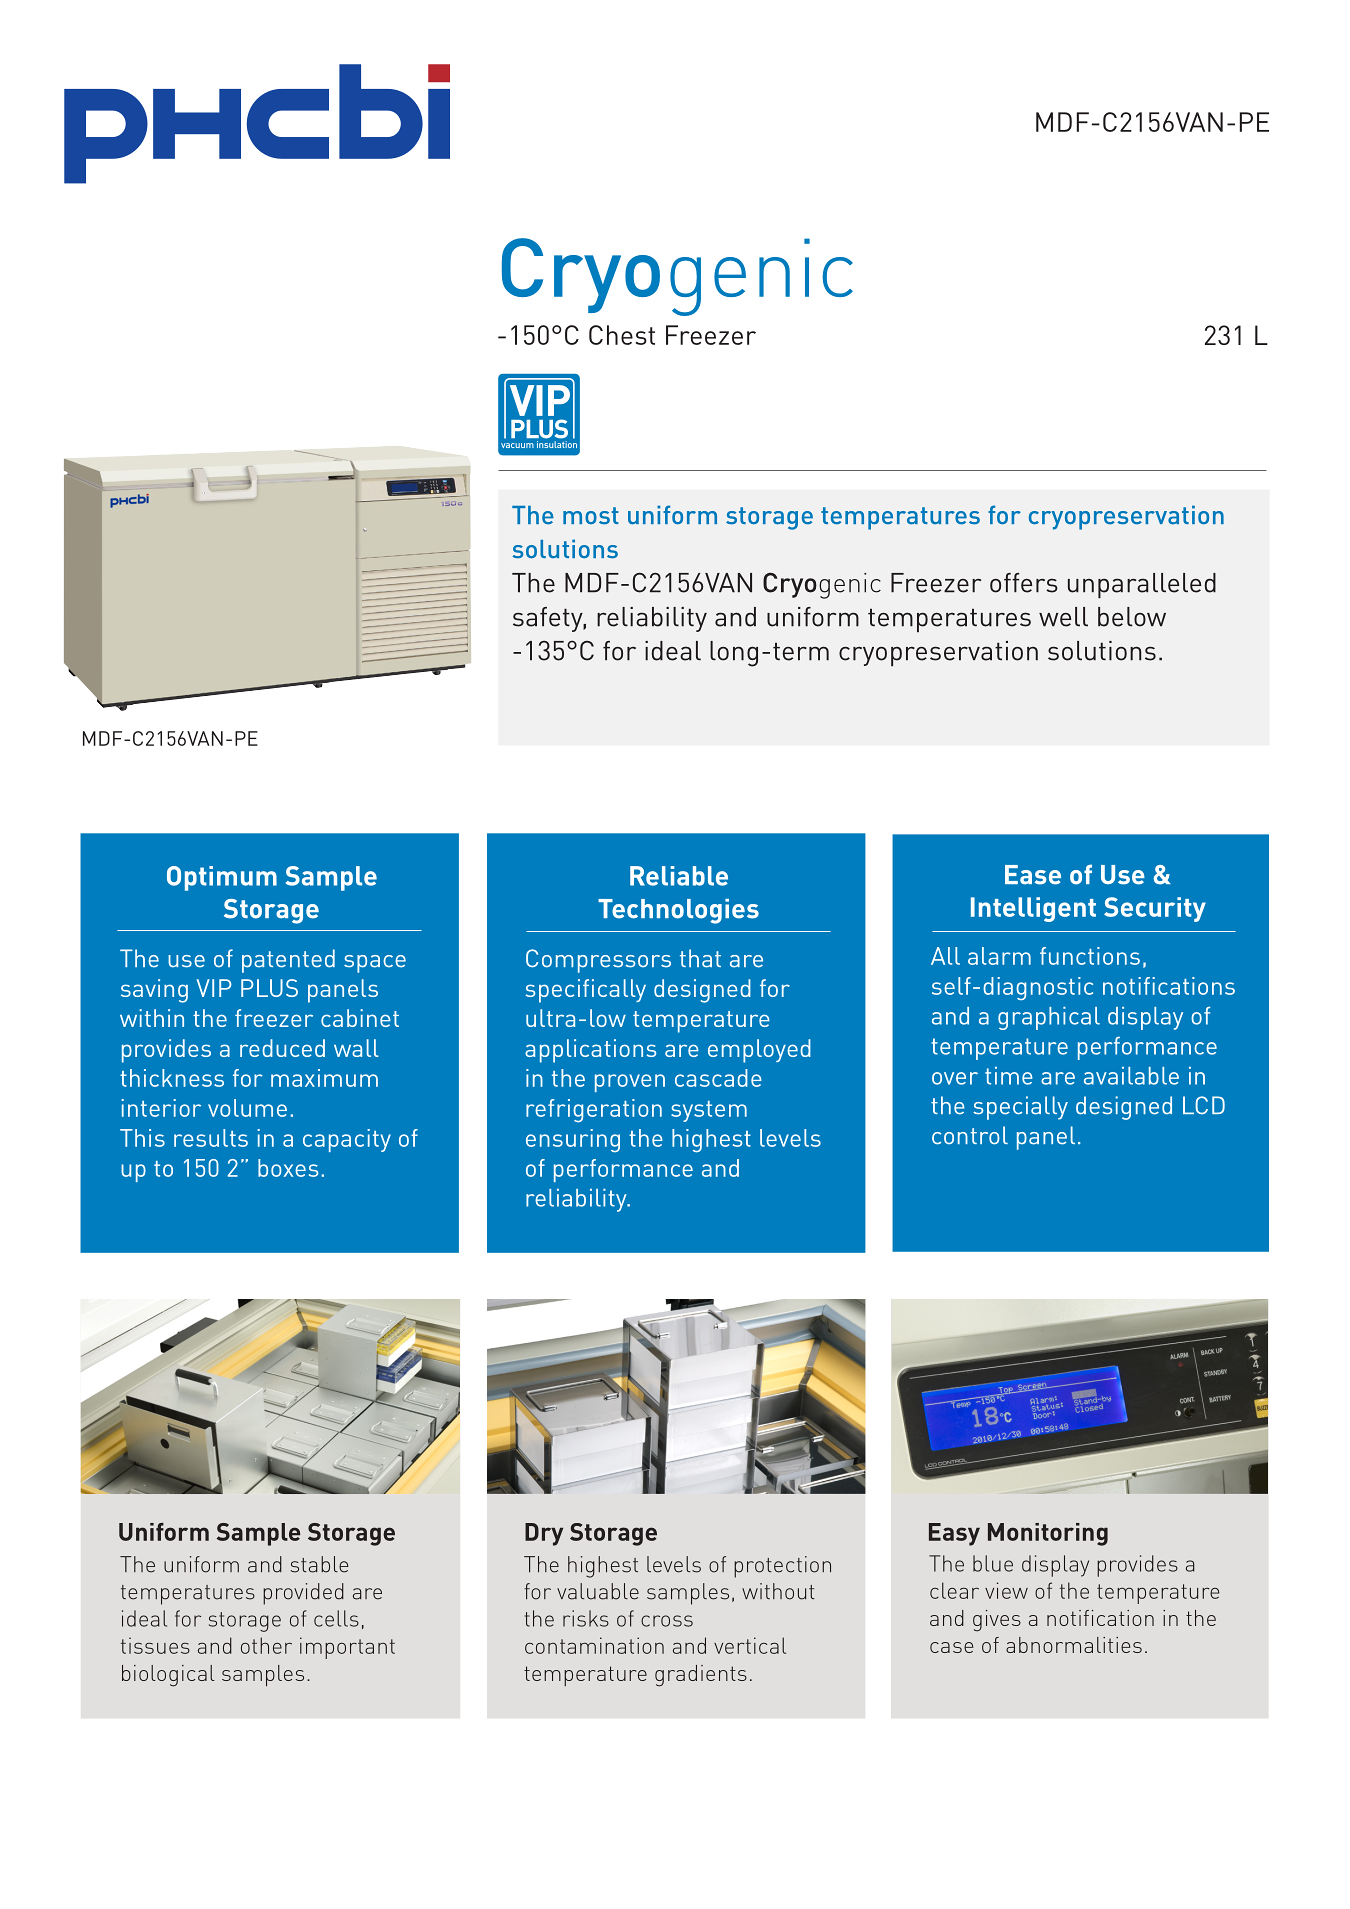  What do you see at coordinates (266, 1645) in the screenshot?
I see `other` at bounding box center [266, 1645].
